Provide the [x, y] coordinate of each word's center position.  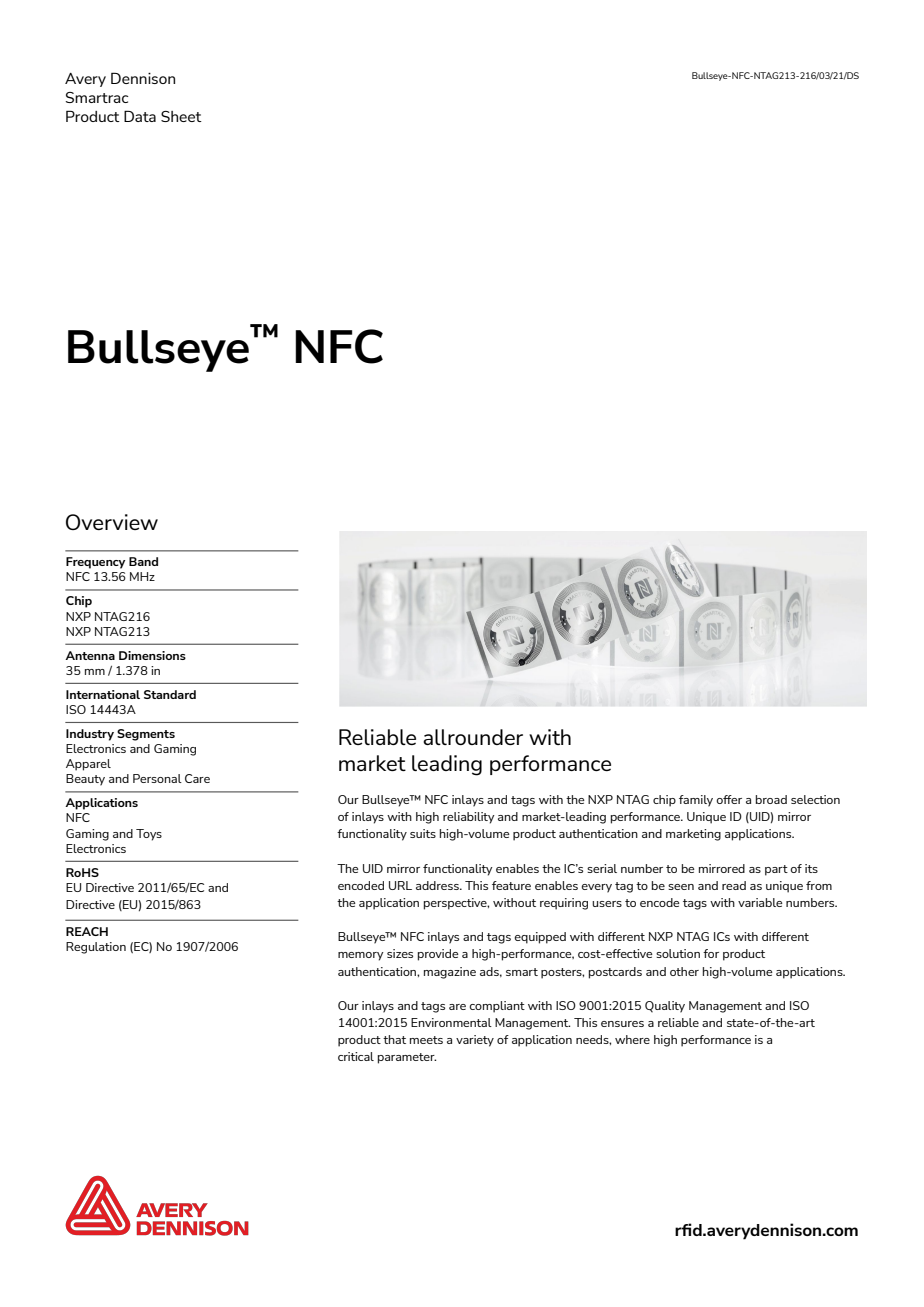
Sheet [181, 116]
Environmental [451, 1022]
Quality [665, 1007]
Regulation [96, 948]
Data [140, 116]
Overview [112, 522]
